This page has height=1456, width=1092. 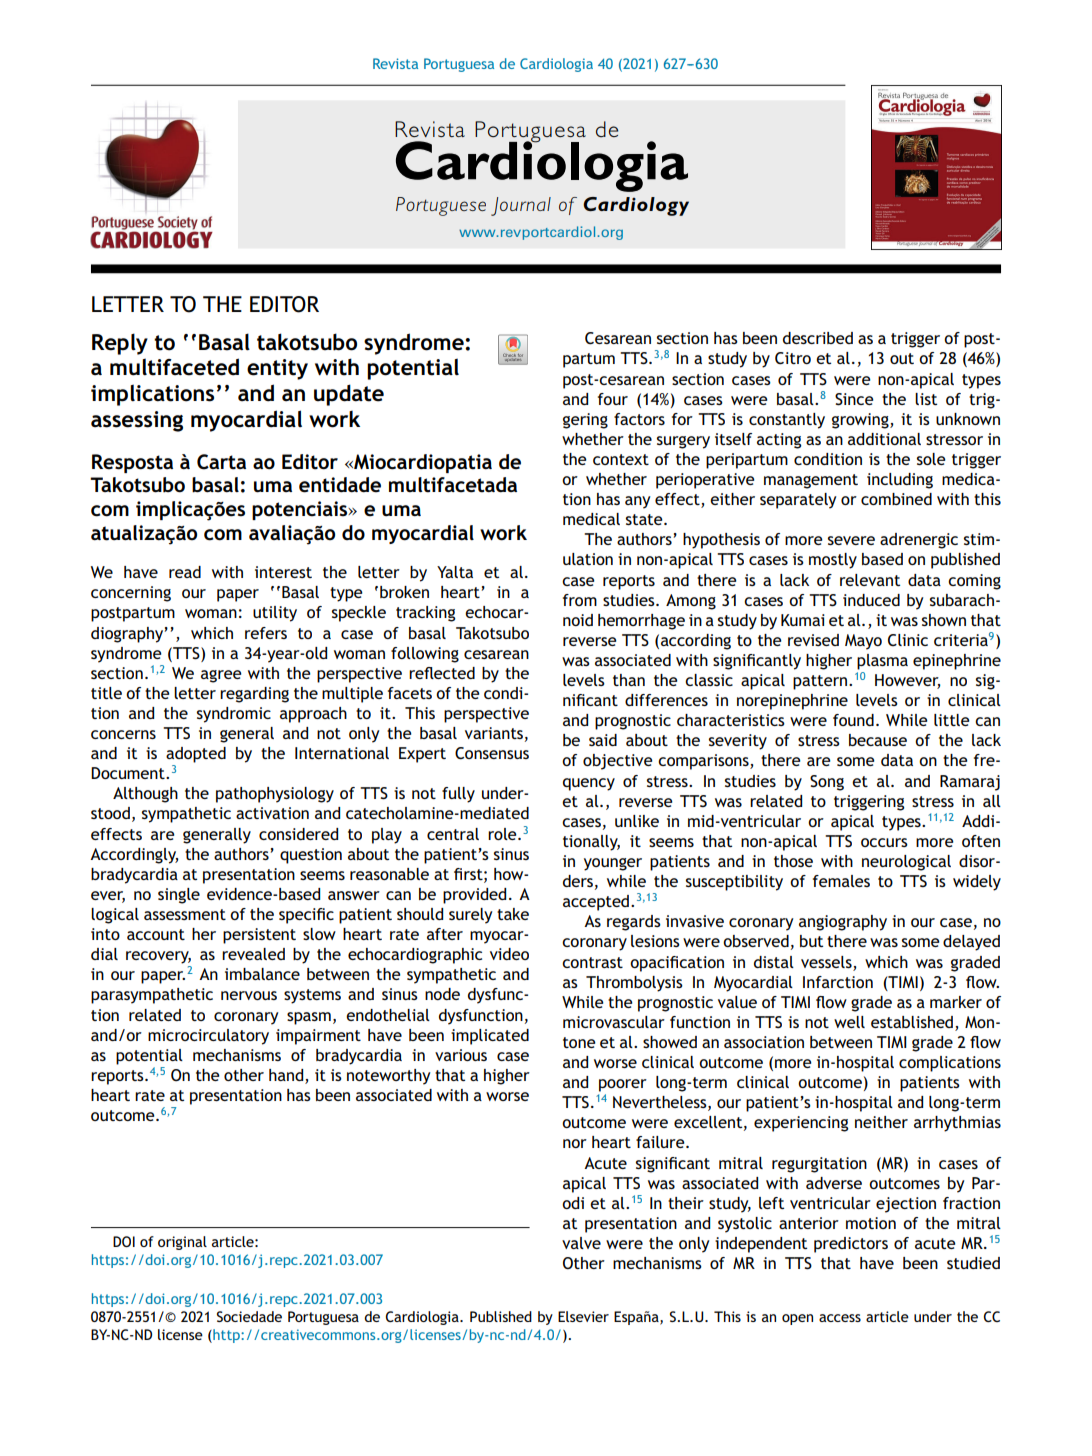 What do you see at coordinates (182, 1243) in the page?
I see `original` at bounding box center [182, 1243].
